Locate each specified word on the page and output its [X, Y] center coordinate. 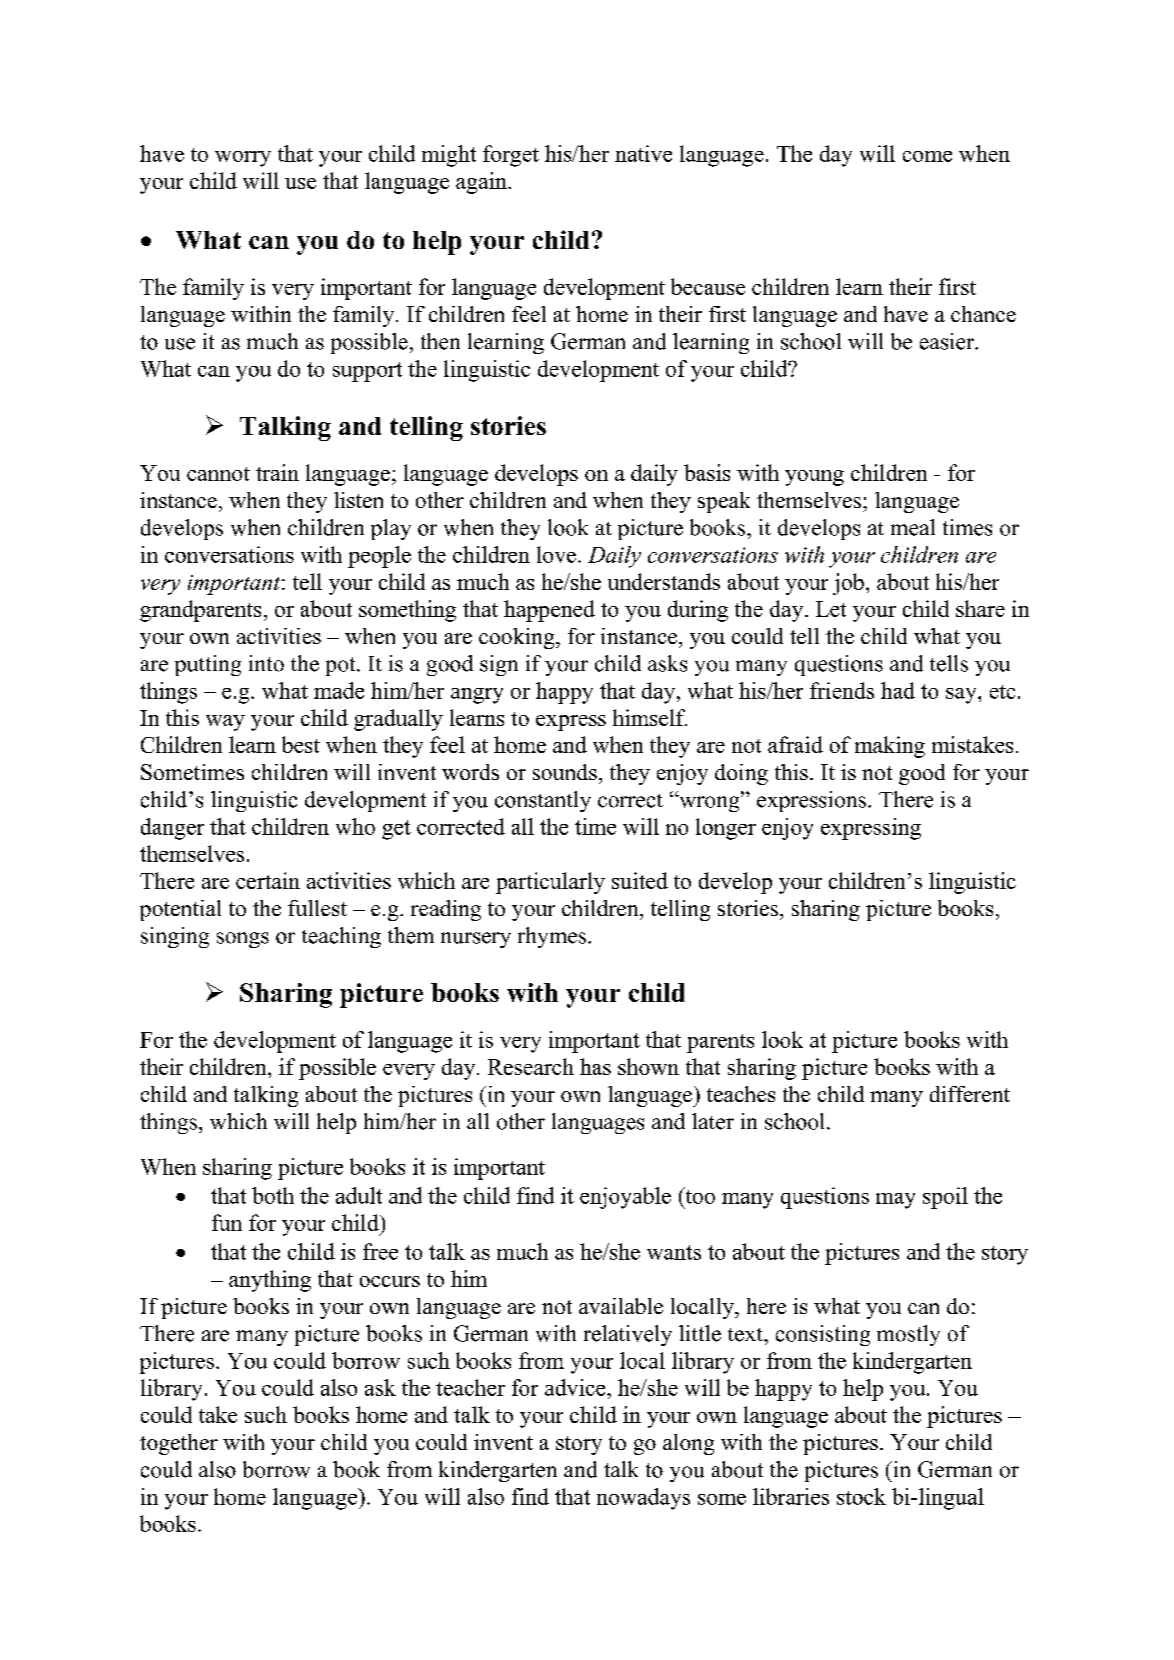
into [266, 663]
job [848, 584]
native [643, 153]
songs [243, 940]
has [595, 1066]
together [179, 1444]
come [927, 156]
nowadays [643, 1499]
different [970, 1094]
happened [549, 611]
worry [243, 159]
